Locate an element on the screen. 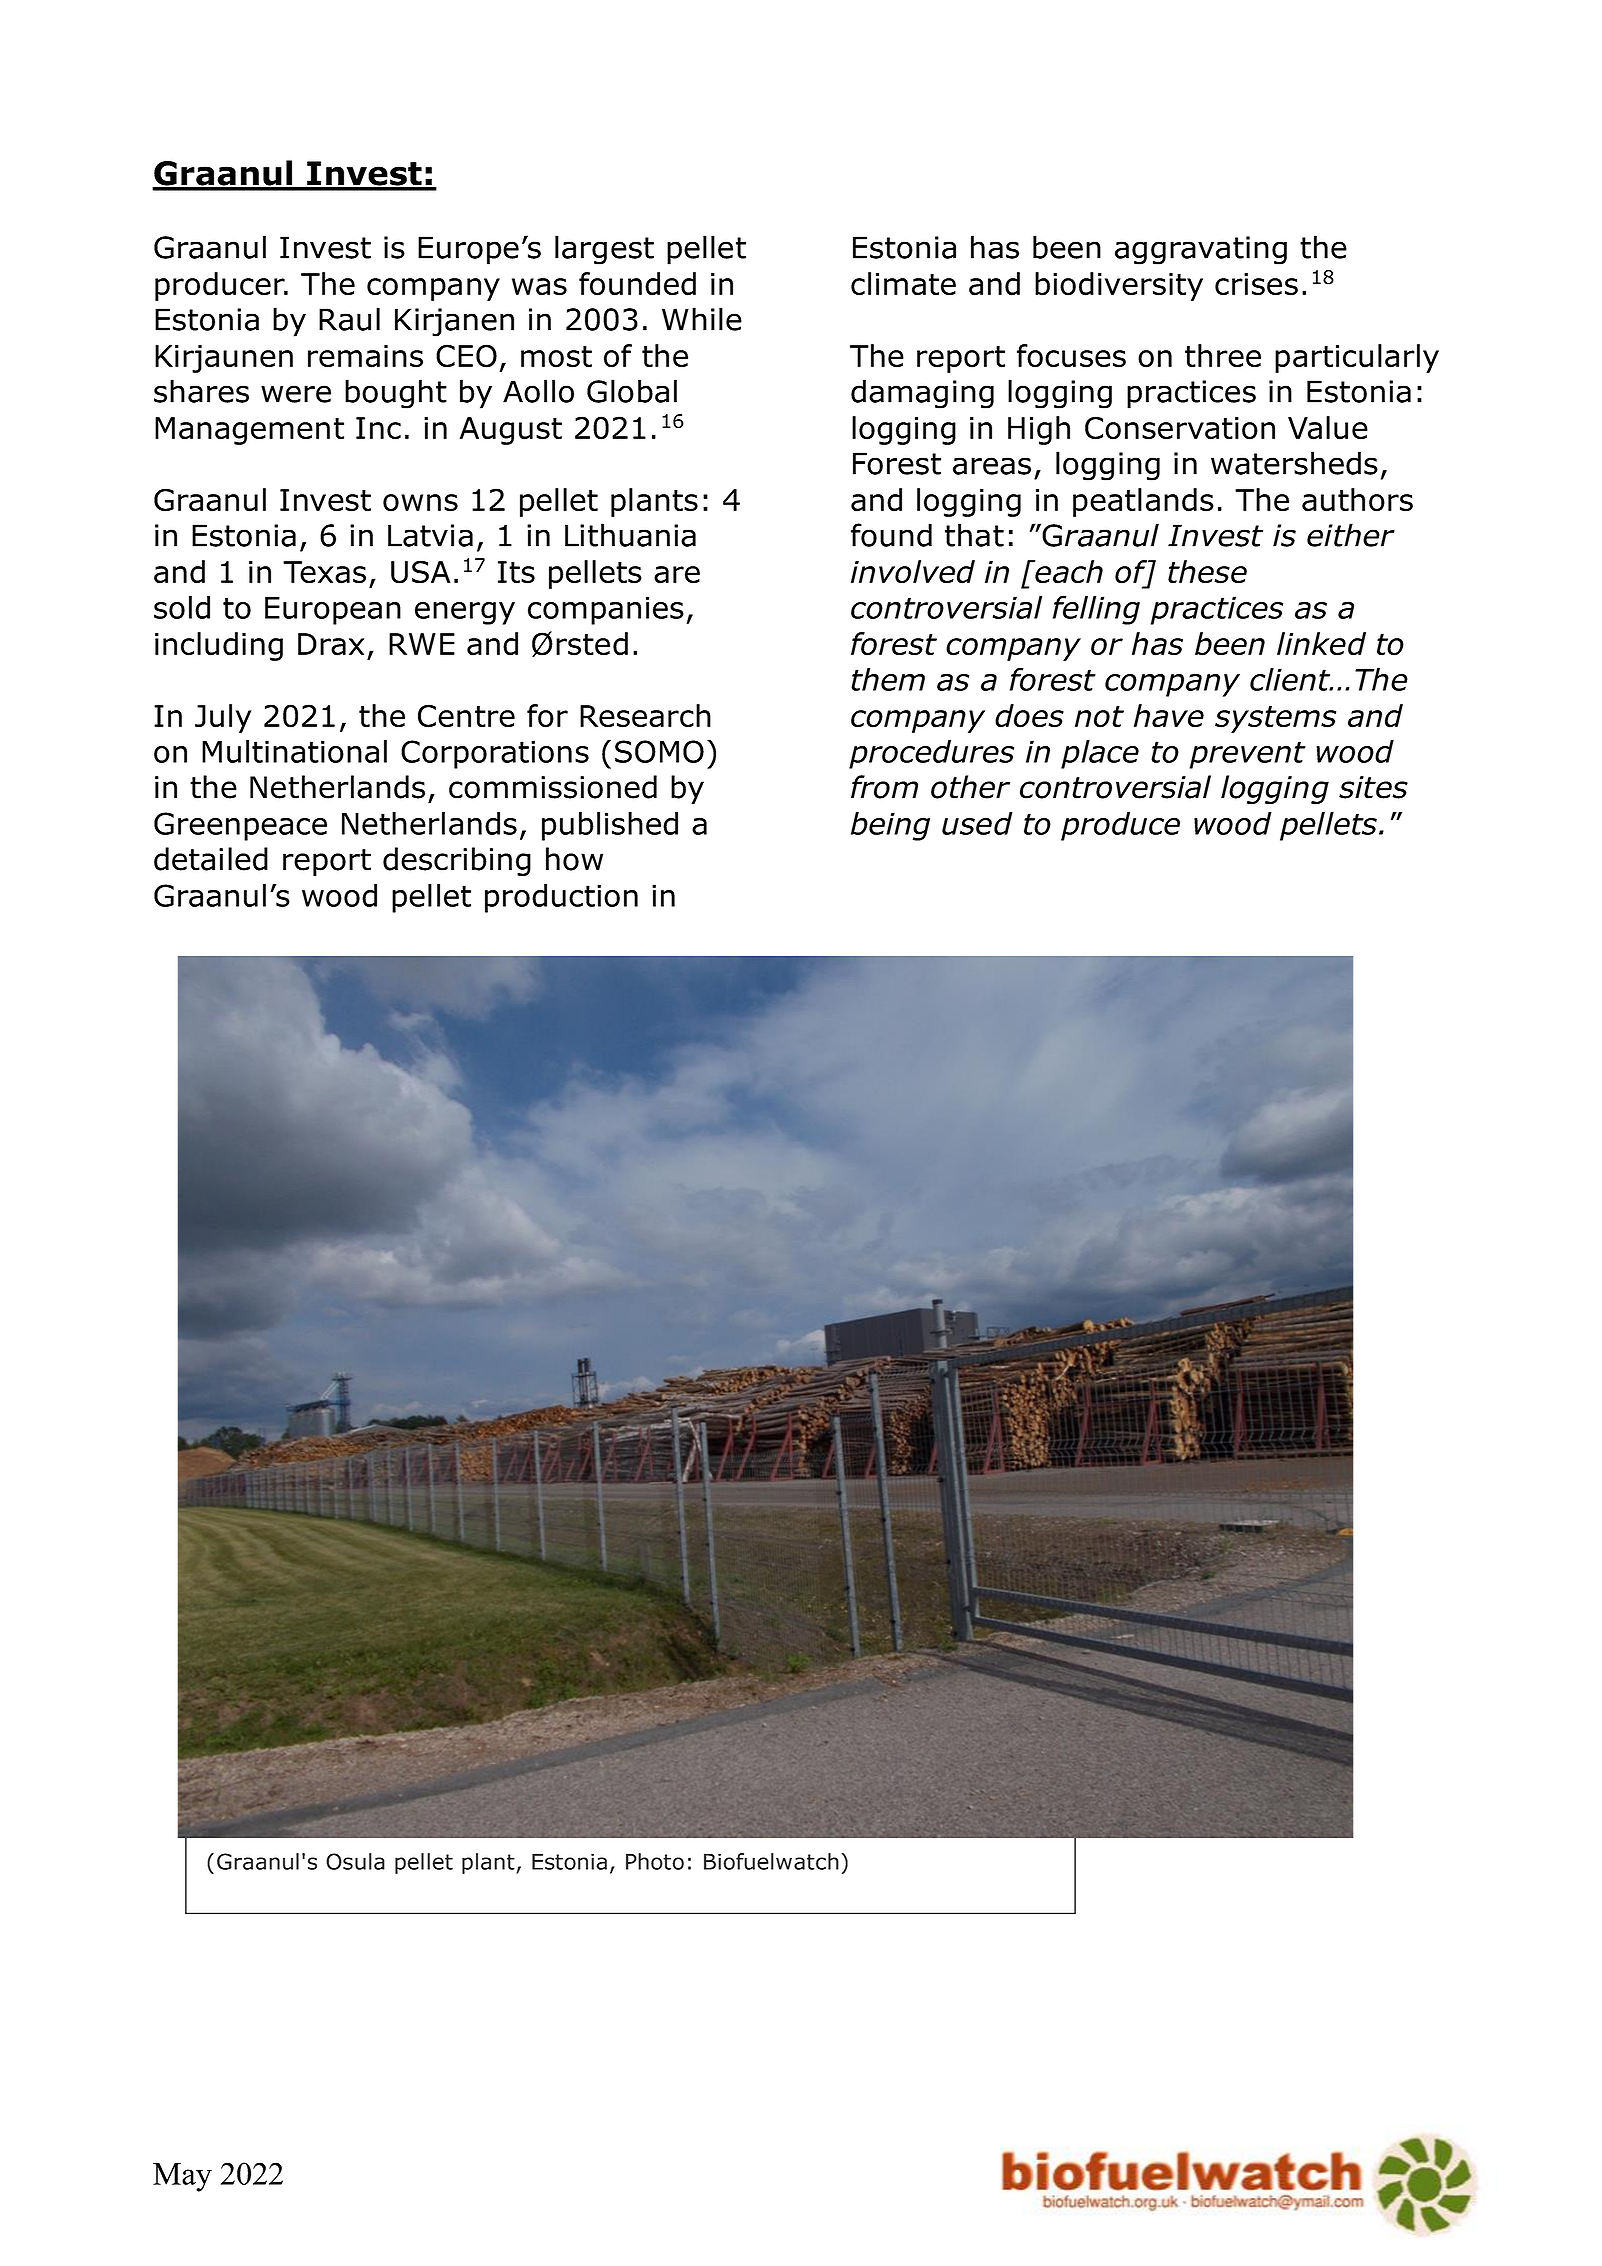 The height and width of the screenshot is (2266, 1602). While is located at coordinates (702, 319).
